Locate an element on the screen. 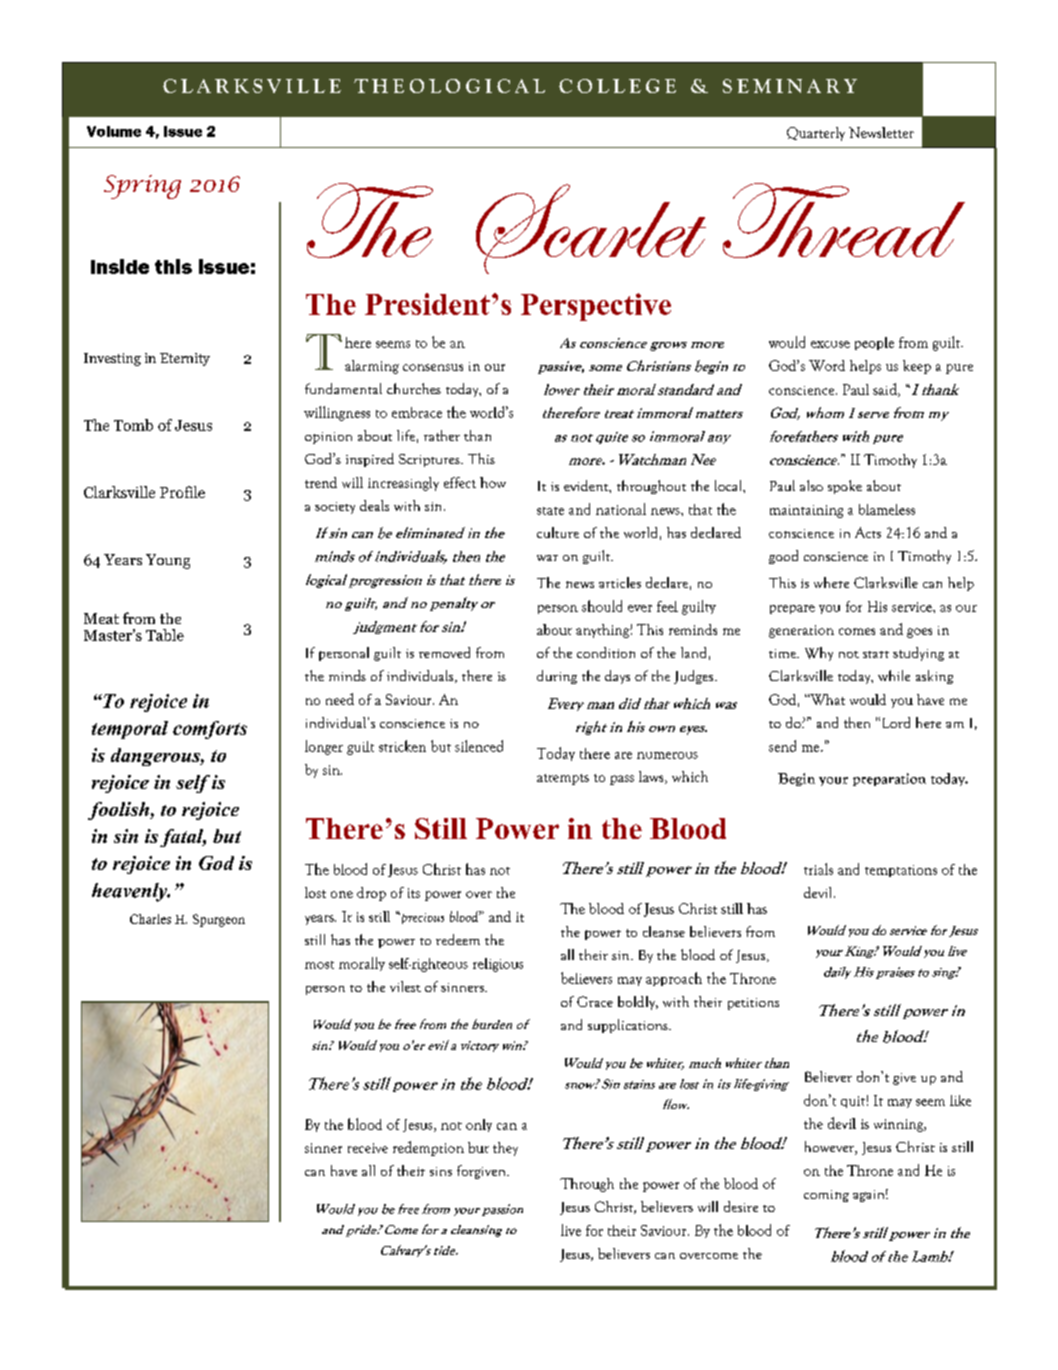 This screenshot has height=1370, width=1058. trials is located at coordinates (818, 869).
